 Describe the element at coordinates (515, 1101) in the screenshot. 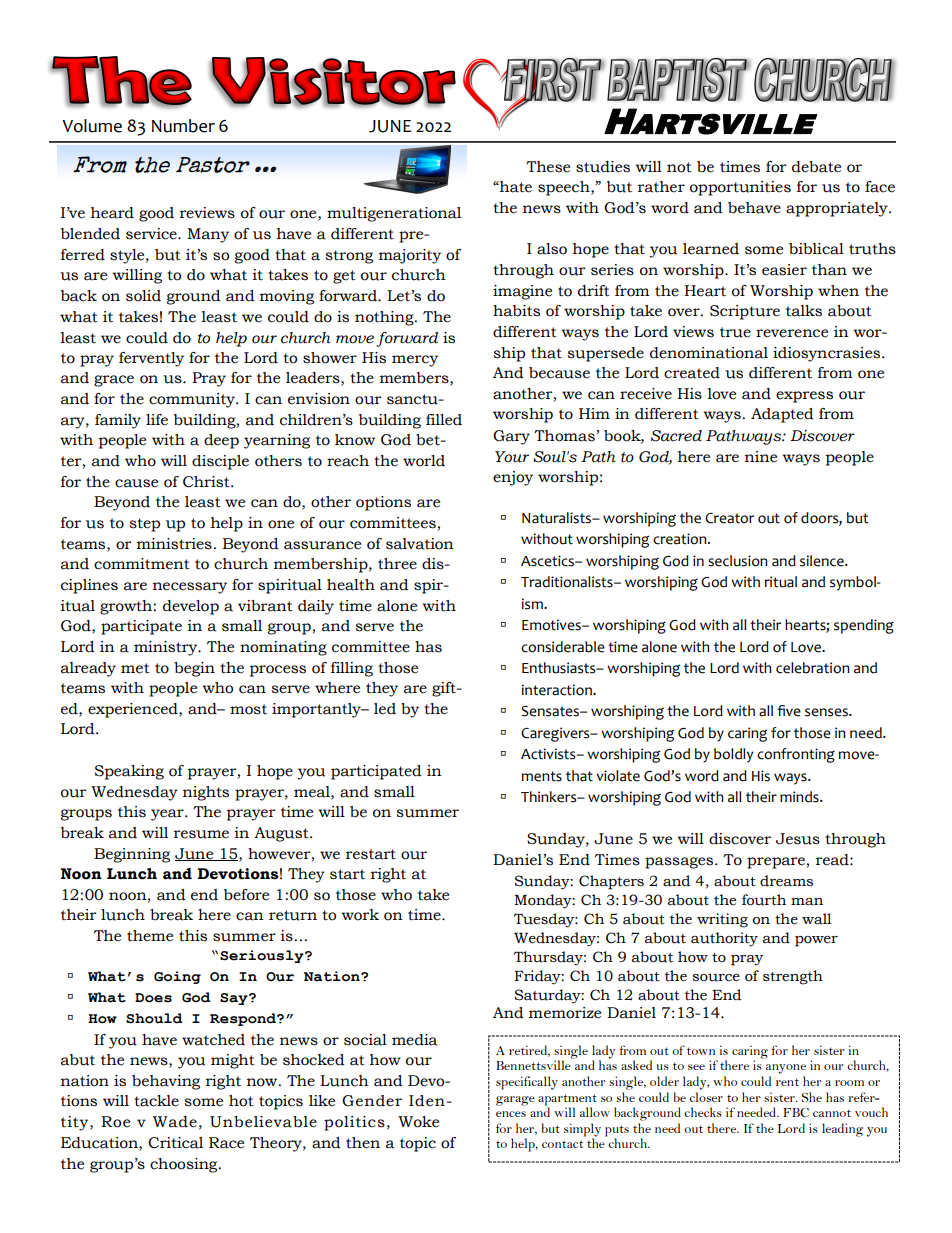

I see `garage` at that location.
